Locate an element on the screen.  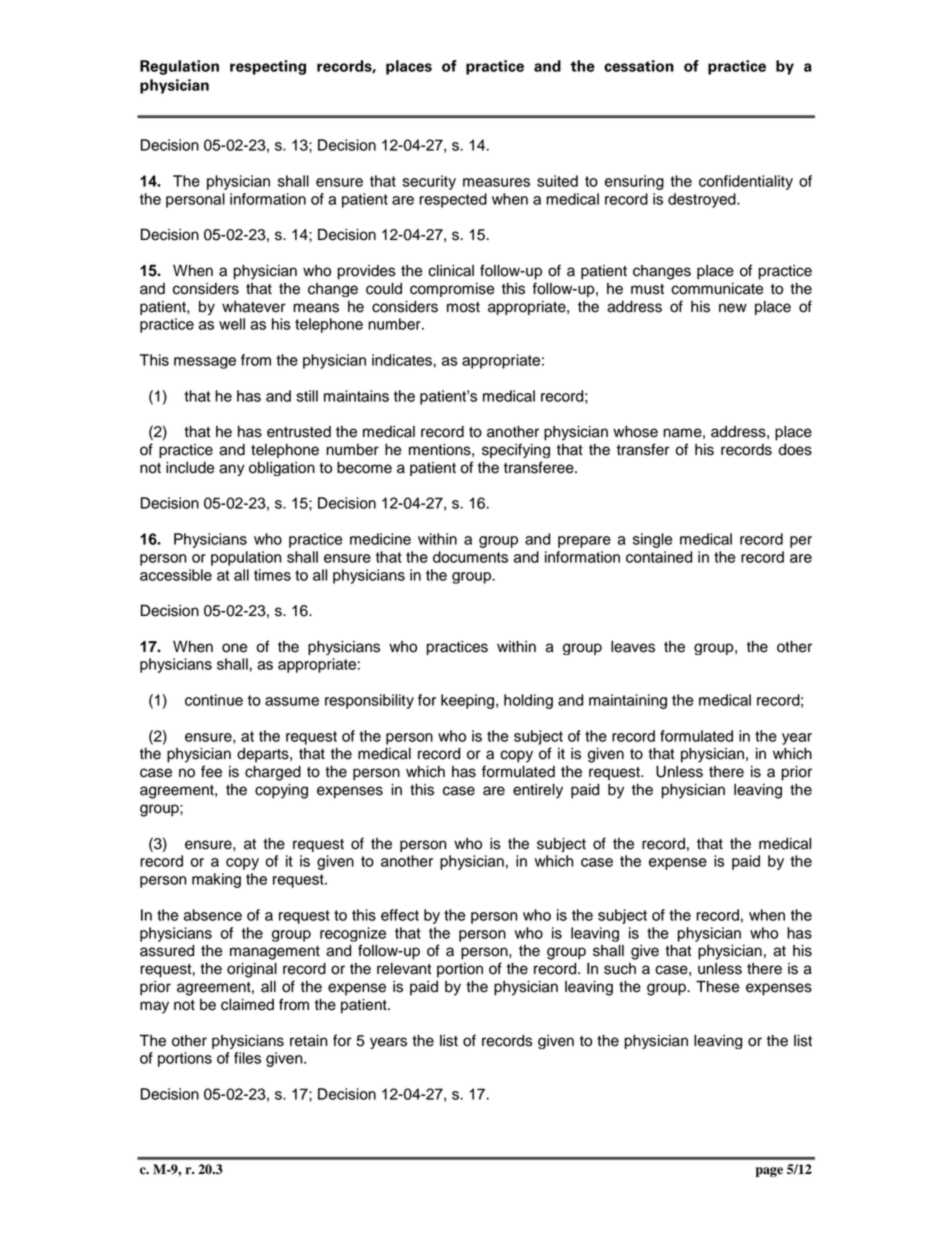
files is located at coordinates (247, 1058).
